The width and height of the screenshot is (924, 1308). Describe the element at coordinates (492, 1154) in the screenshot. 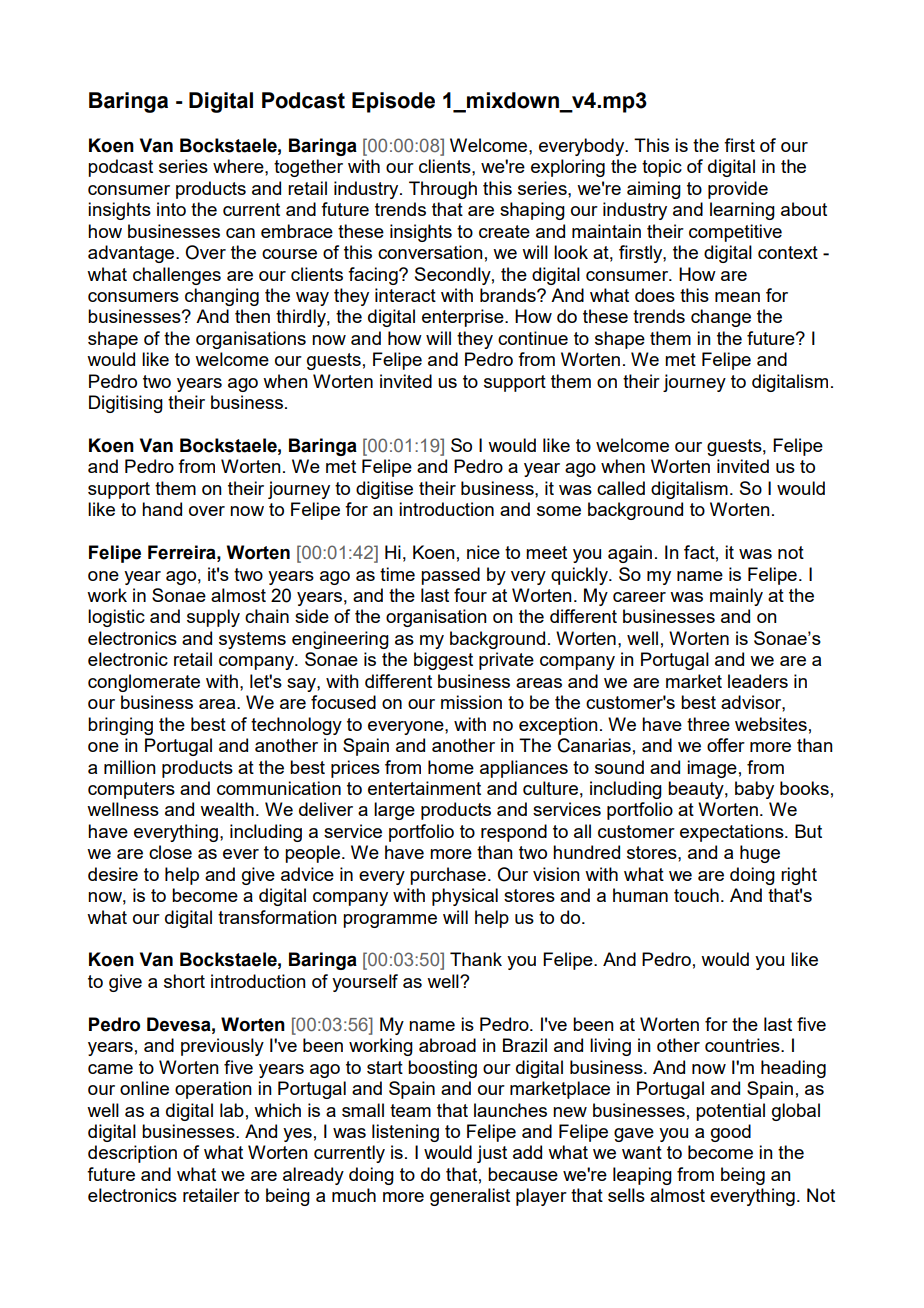

I see `just` at that location.
